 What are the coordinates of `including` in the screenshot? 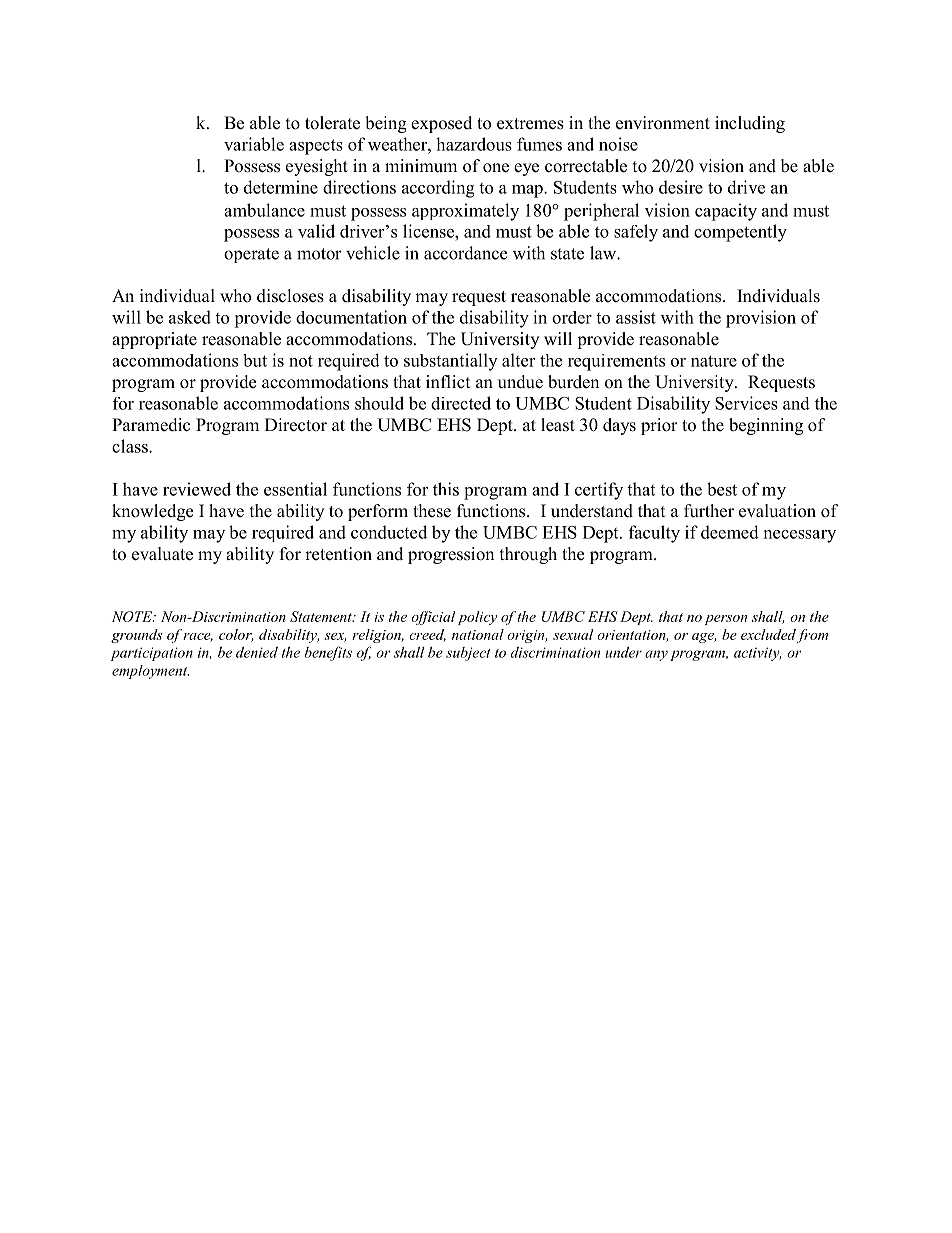 It's located at (750, 124).
